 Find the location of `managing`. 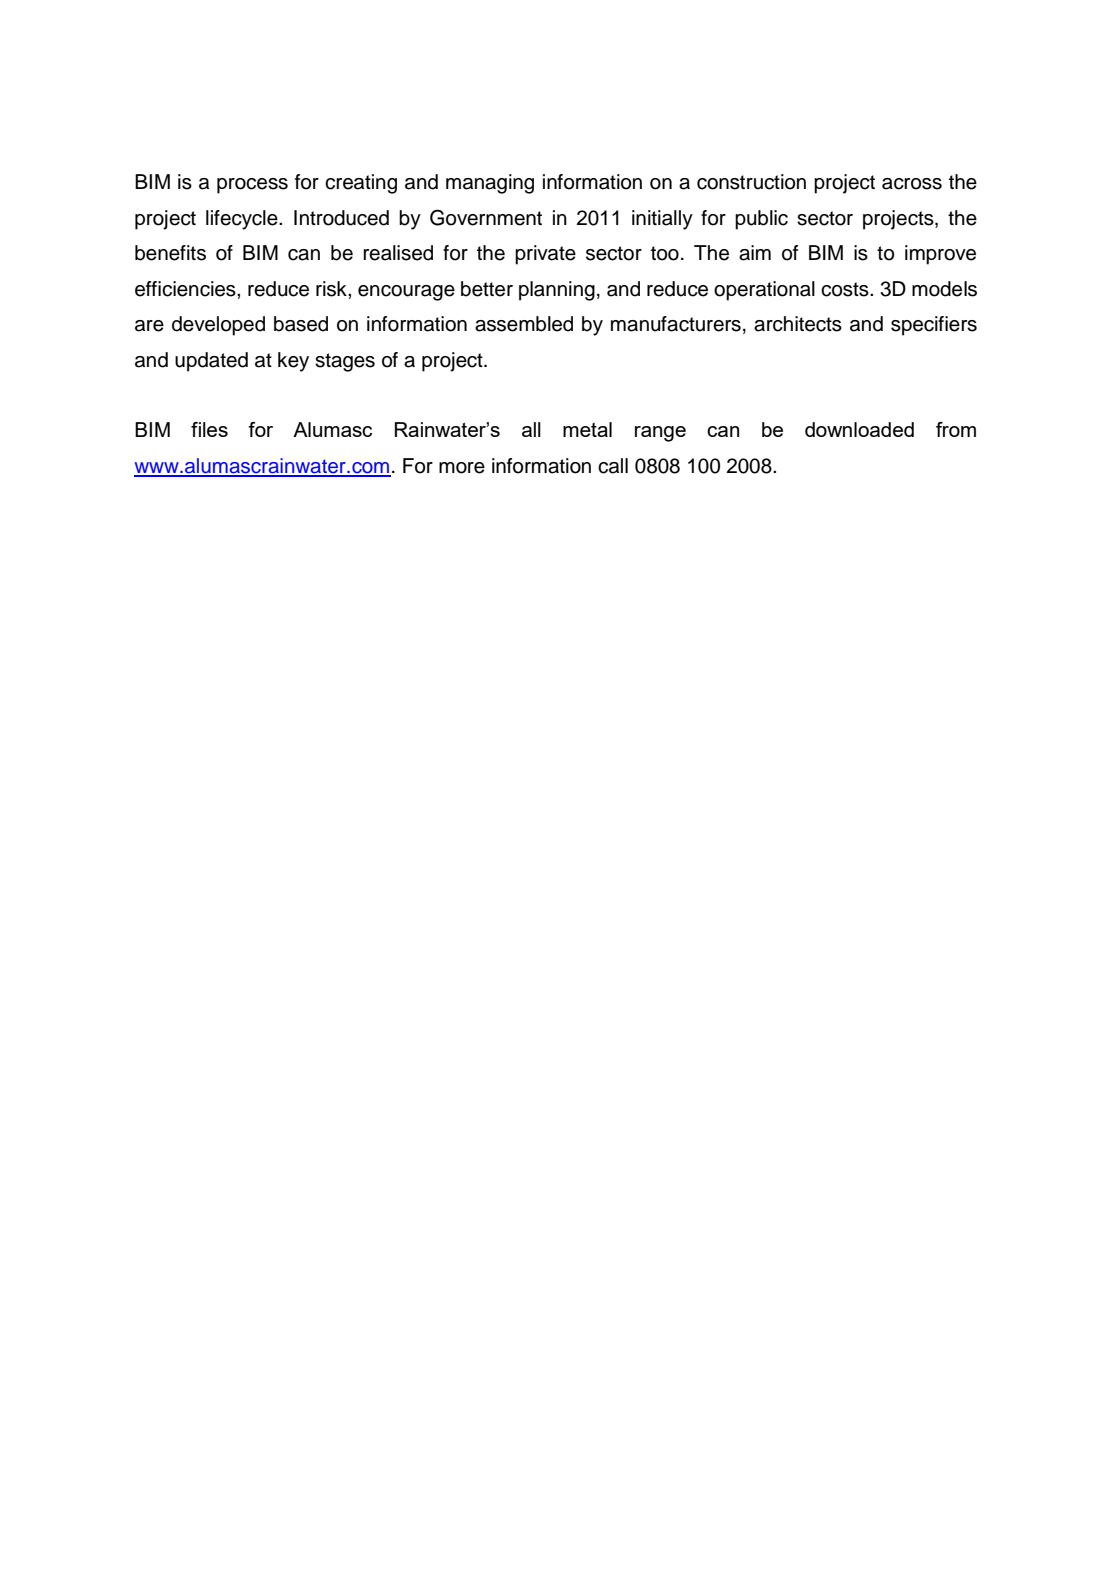

managing is located at coordinates (490, 184).
